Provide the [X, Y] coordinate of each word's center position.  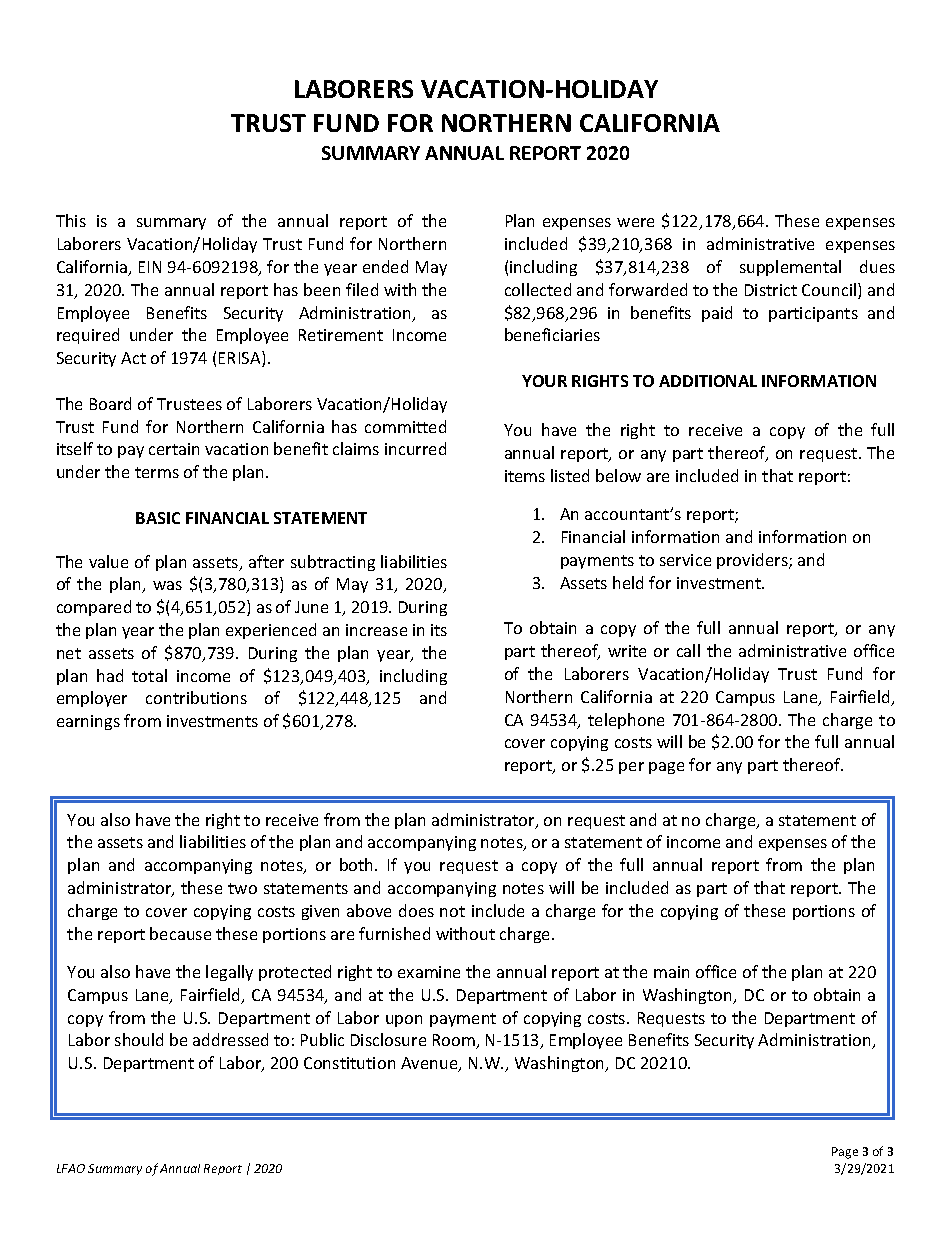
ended [385, 266]
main [671, 972]
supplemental [790, 268]
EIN [150, 267]
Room [455, 1041]
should [139, 1039]
